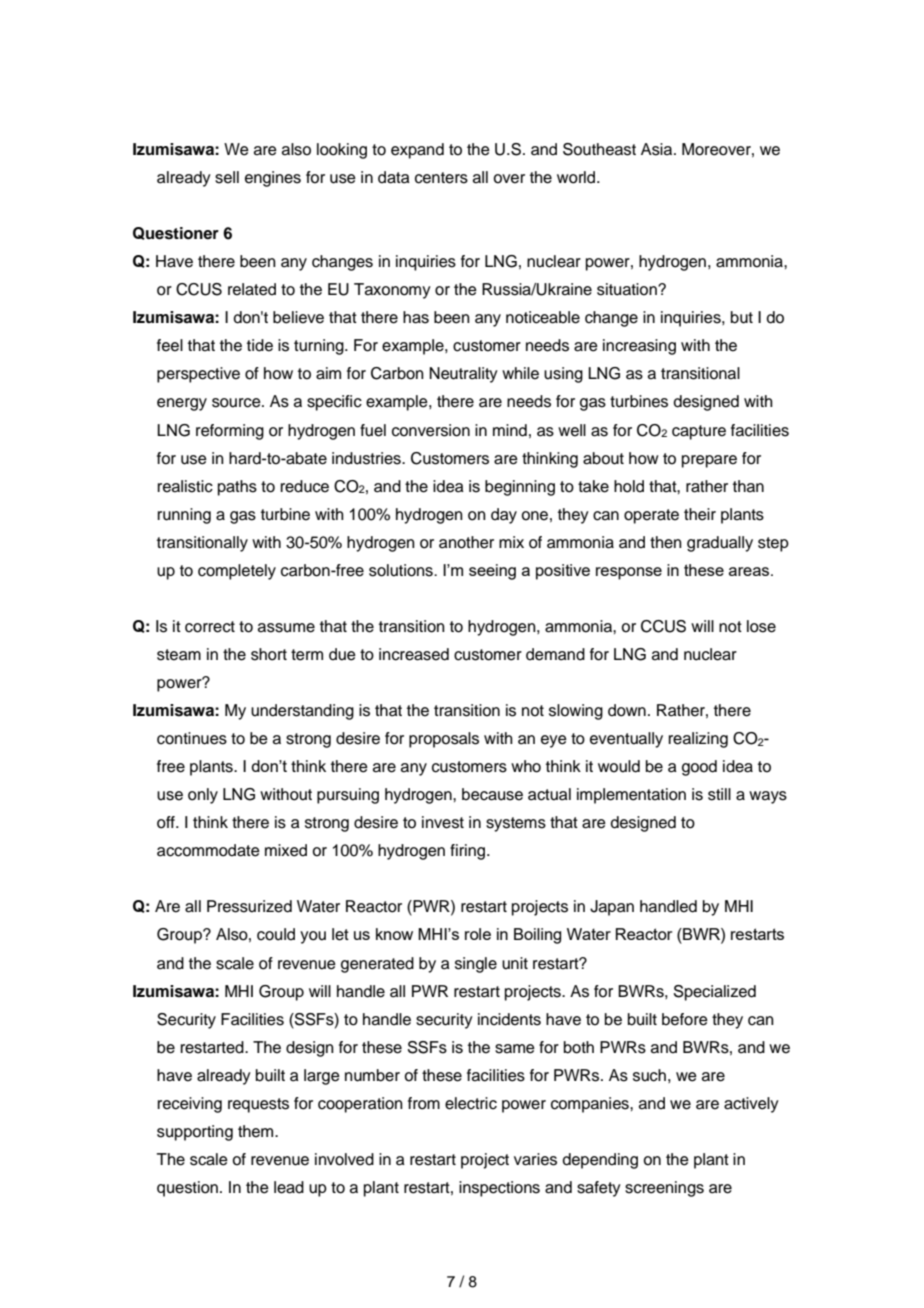 Image resolution: width=924 pixels, height=1308 pixels. What do you see at coordinates (441, 178) in the screenshot?
I see `centers` at bounding box center [441, 178].
